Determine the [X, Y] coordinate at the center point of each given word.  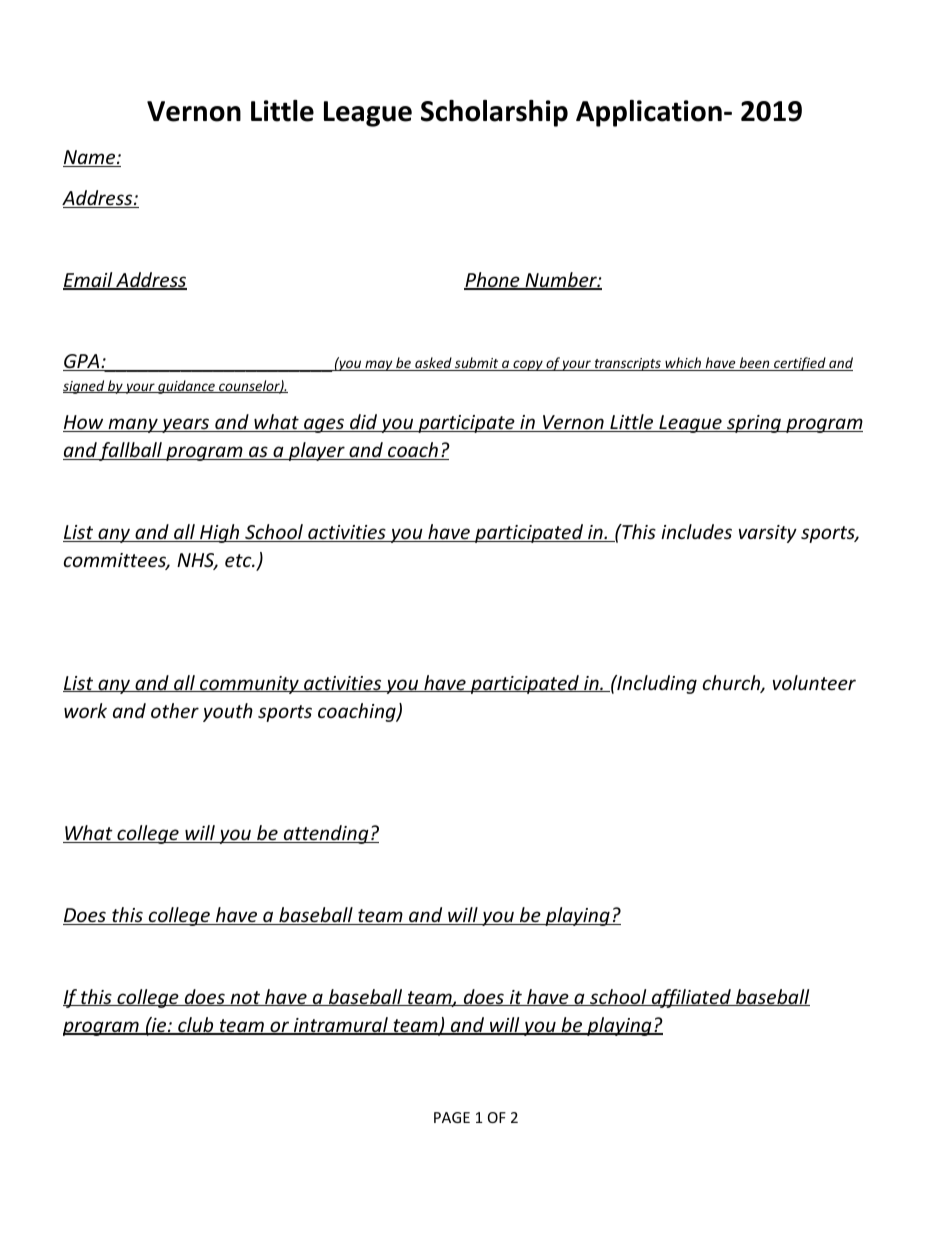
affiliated [691, 998]
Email [89, 281]
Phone [493, 281]
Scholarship [494, 113]
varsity [768, 534]
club [196, 1026]
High [220, 533]
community [249, 685]
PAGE [452, 1117]
